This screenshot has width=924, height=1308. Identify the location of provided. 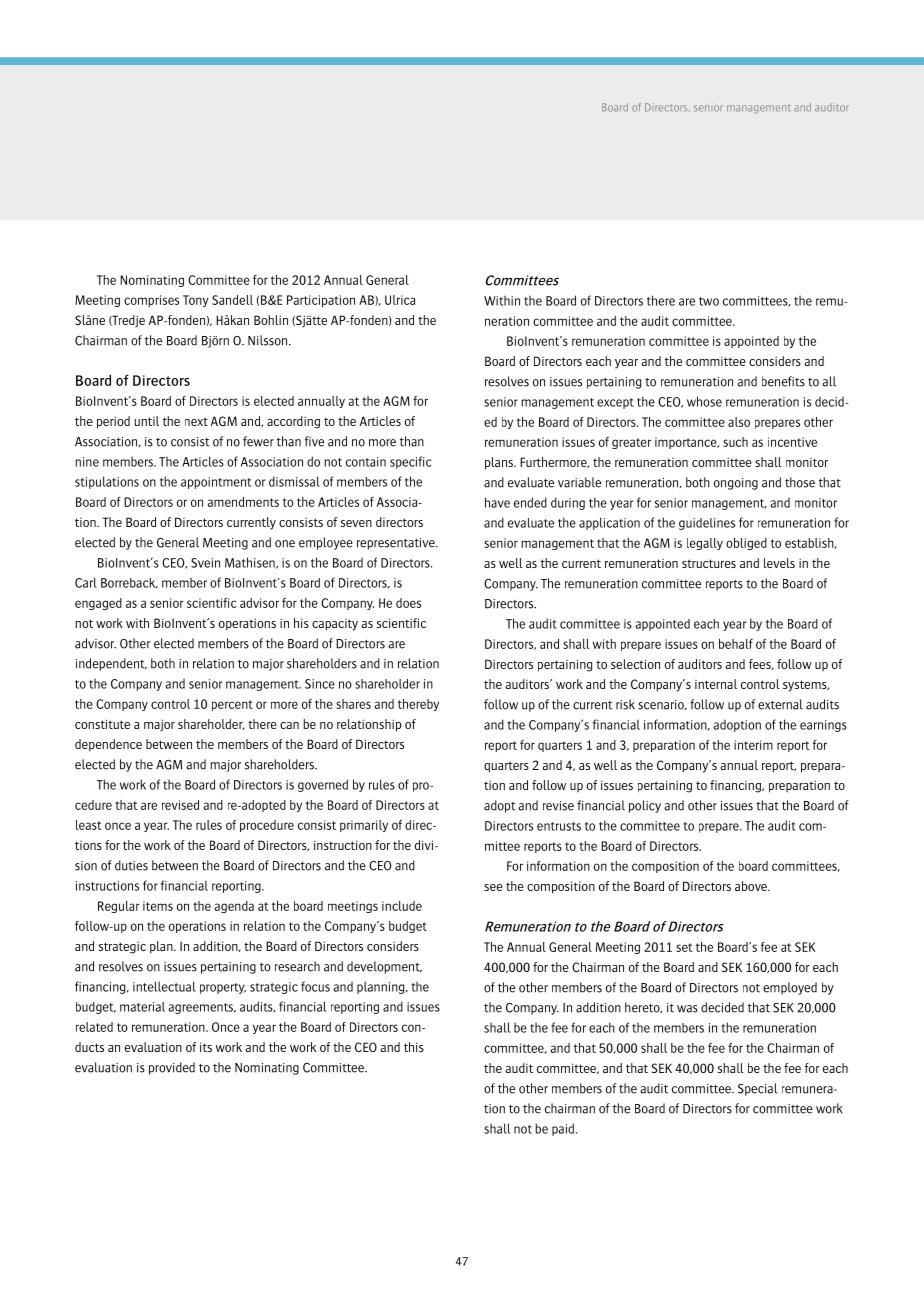
(172, 1068).
